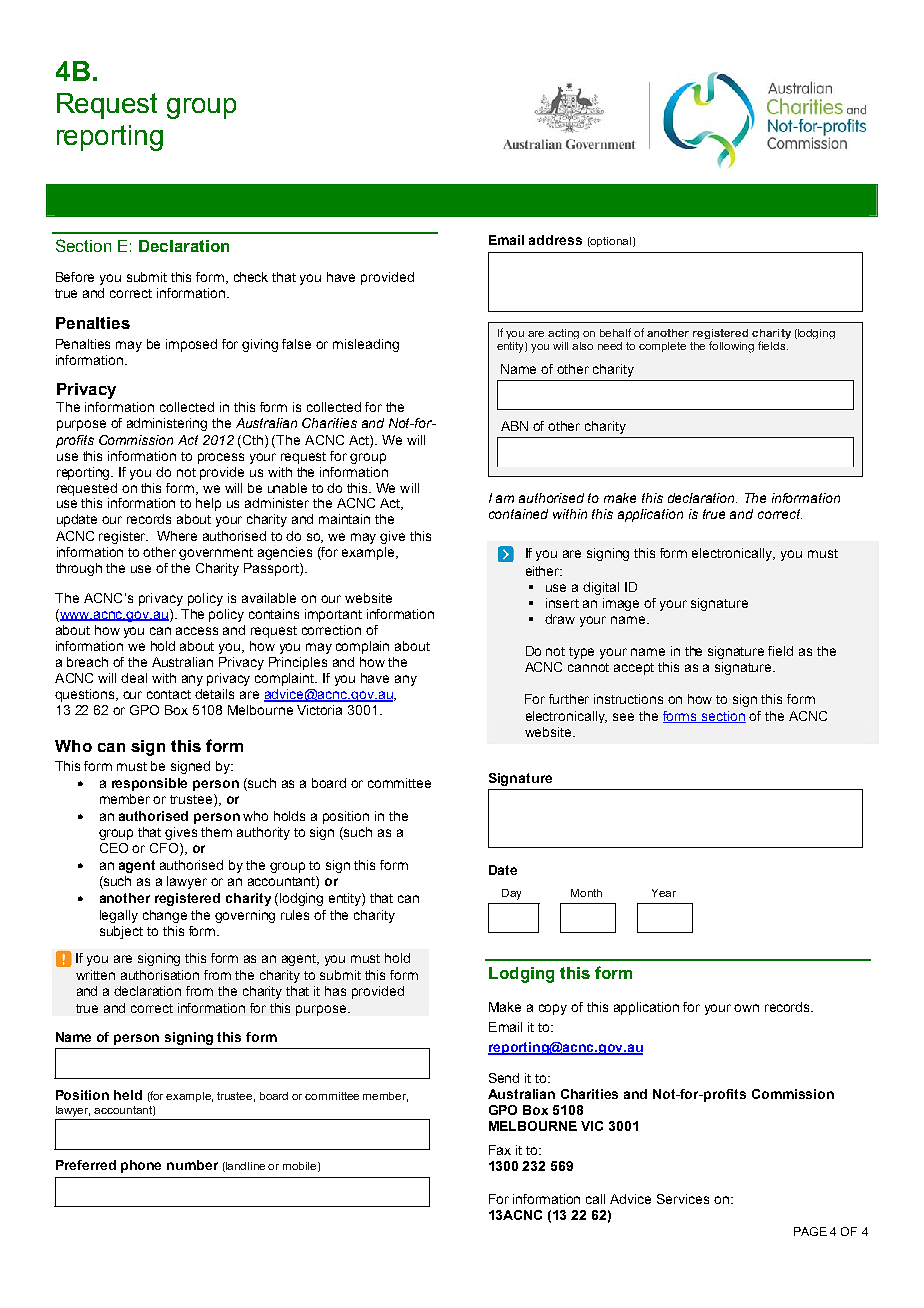 This screenshot has height=1308, width=924. Describe the element at coordinates (169, 694) in the screenshot. I see `contact` at that location.
